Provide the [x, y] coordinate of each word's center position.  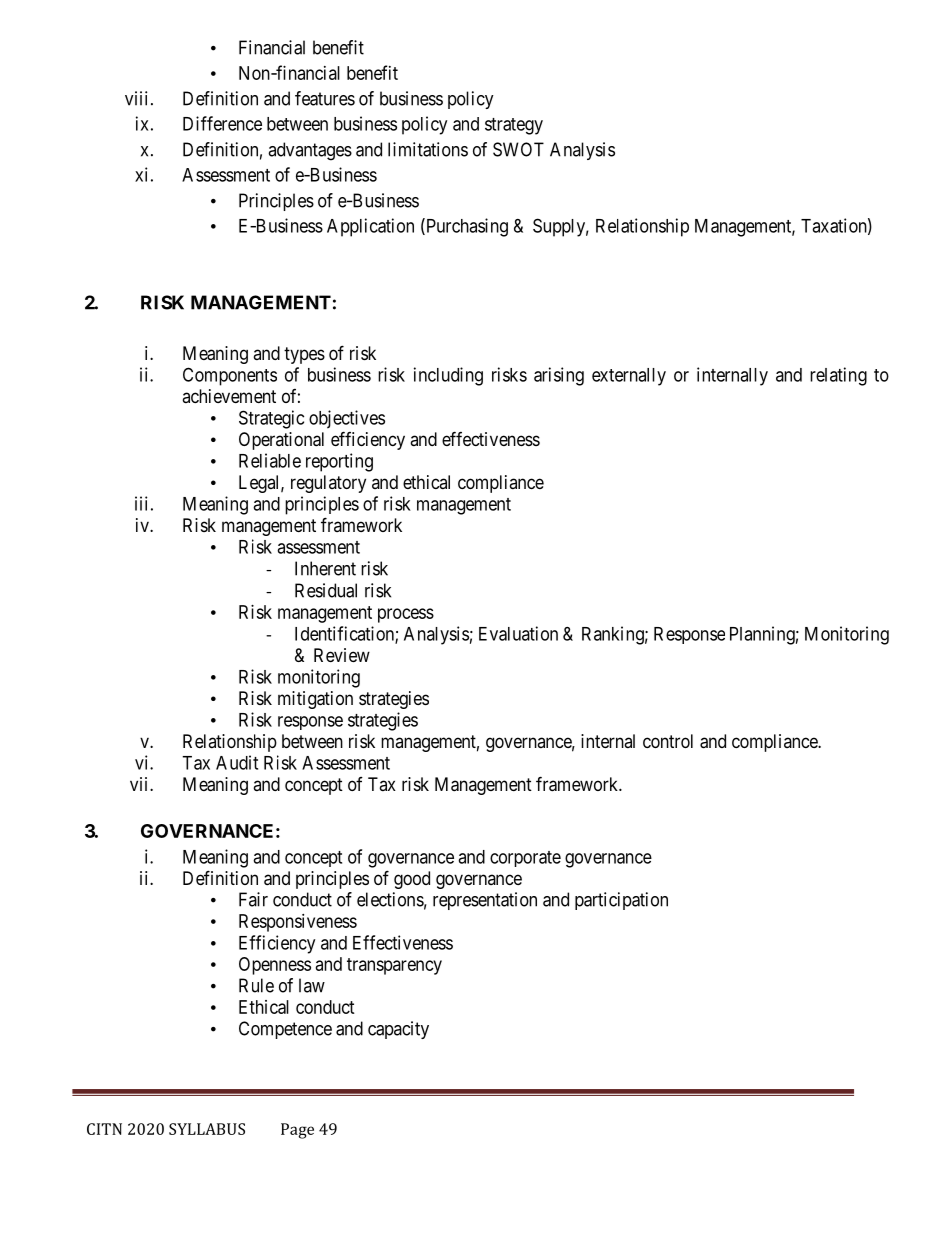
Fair [253, 899]
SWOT [518, 149]
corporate [525, 859]
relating [838, 376]
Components [230, 376]
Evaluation [518, 633]
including [448, 376]
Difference [222, 123]
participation [621, 901]
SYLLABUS [207, 1129]
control [668, 741]
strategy [514, 126]
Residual [326, 590]
